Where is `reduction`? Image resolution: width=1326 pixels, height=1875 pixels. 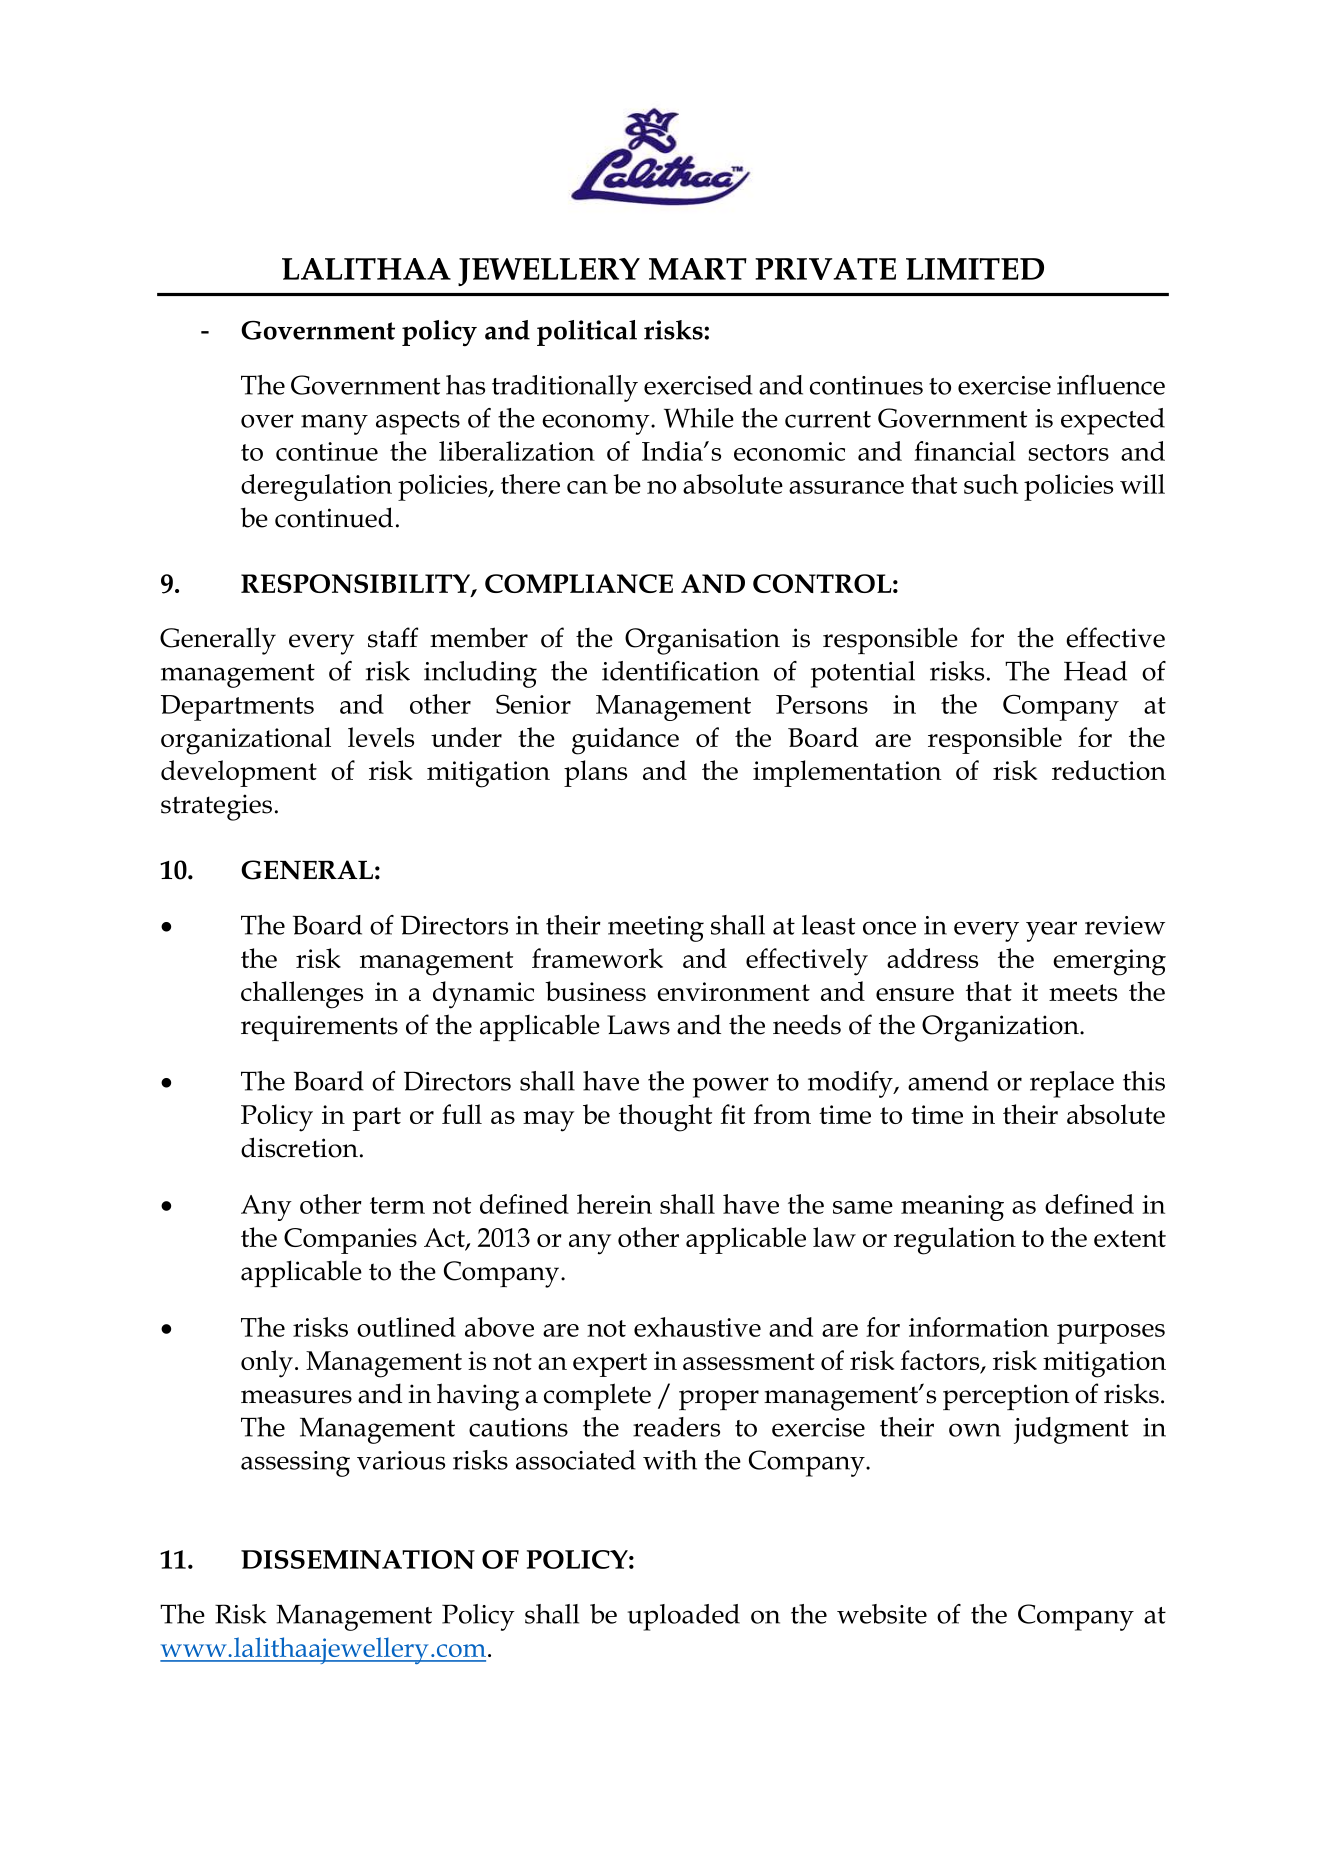
reduction is located at coordinates (1109, 770).
